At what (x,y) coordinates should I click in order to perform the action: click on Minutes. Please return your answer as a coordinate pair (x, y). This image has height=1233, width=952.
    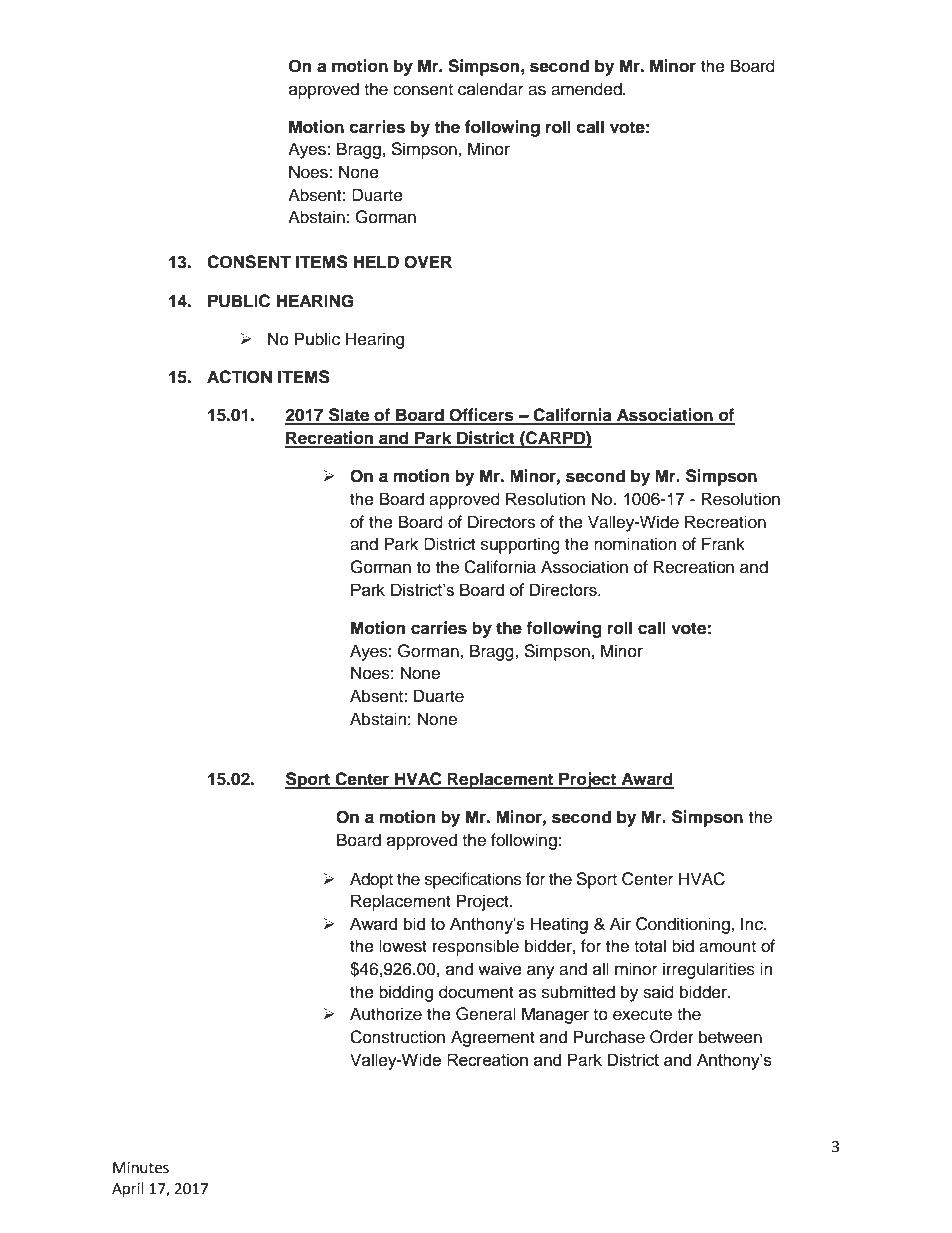
    Looking at the image, I should click on (141, 1168).
